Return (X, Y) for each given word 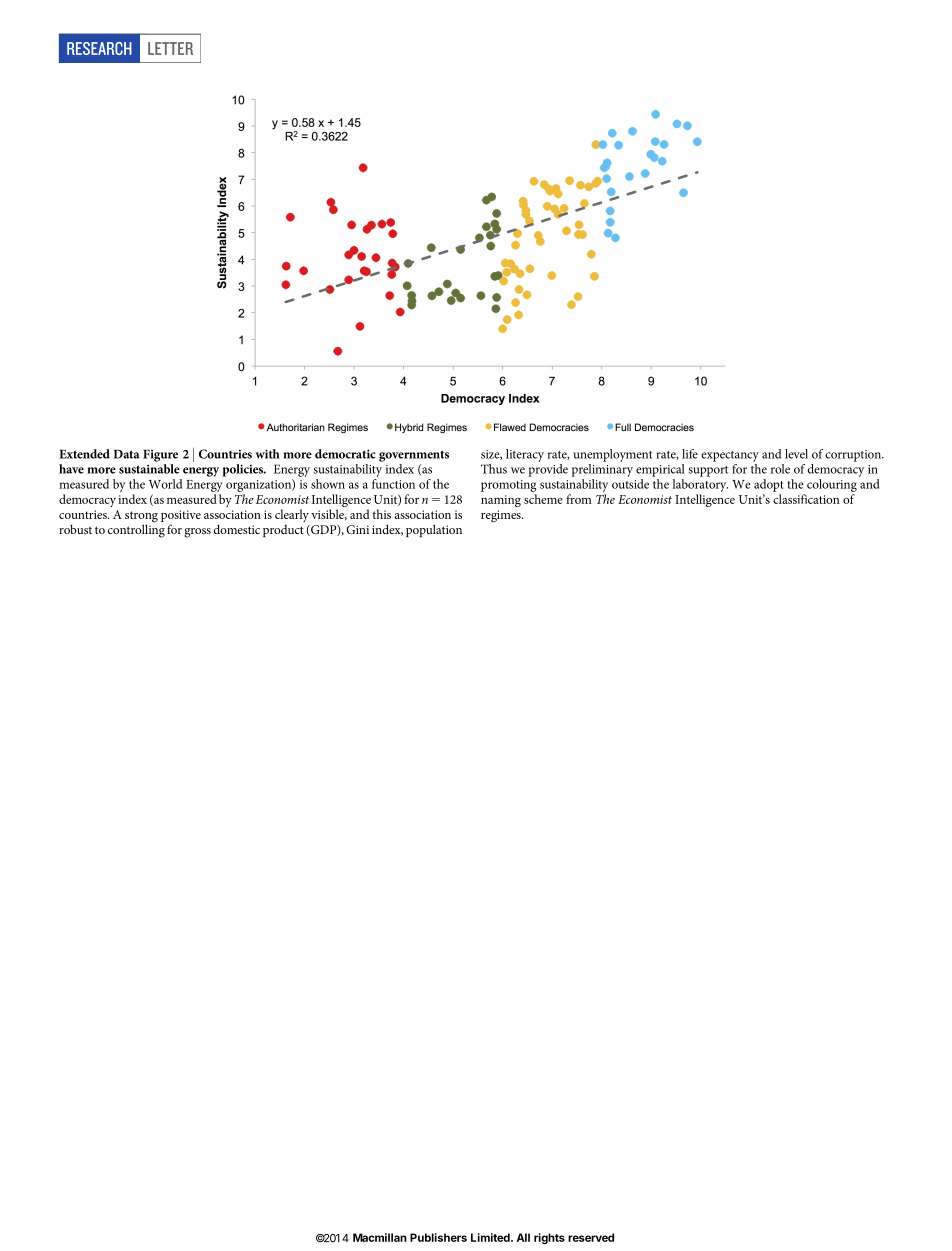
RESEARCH (99, 48)
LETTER (170, 48)
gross (197, 533)
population (434, 530)
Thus (494, 469)
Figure (160, 455)
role (780, 469)
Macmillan (380, 1237)
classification (806, 499)
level (796, 454)
